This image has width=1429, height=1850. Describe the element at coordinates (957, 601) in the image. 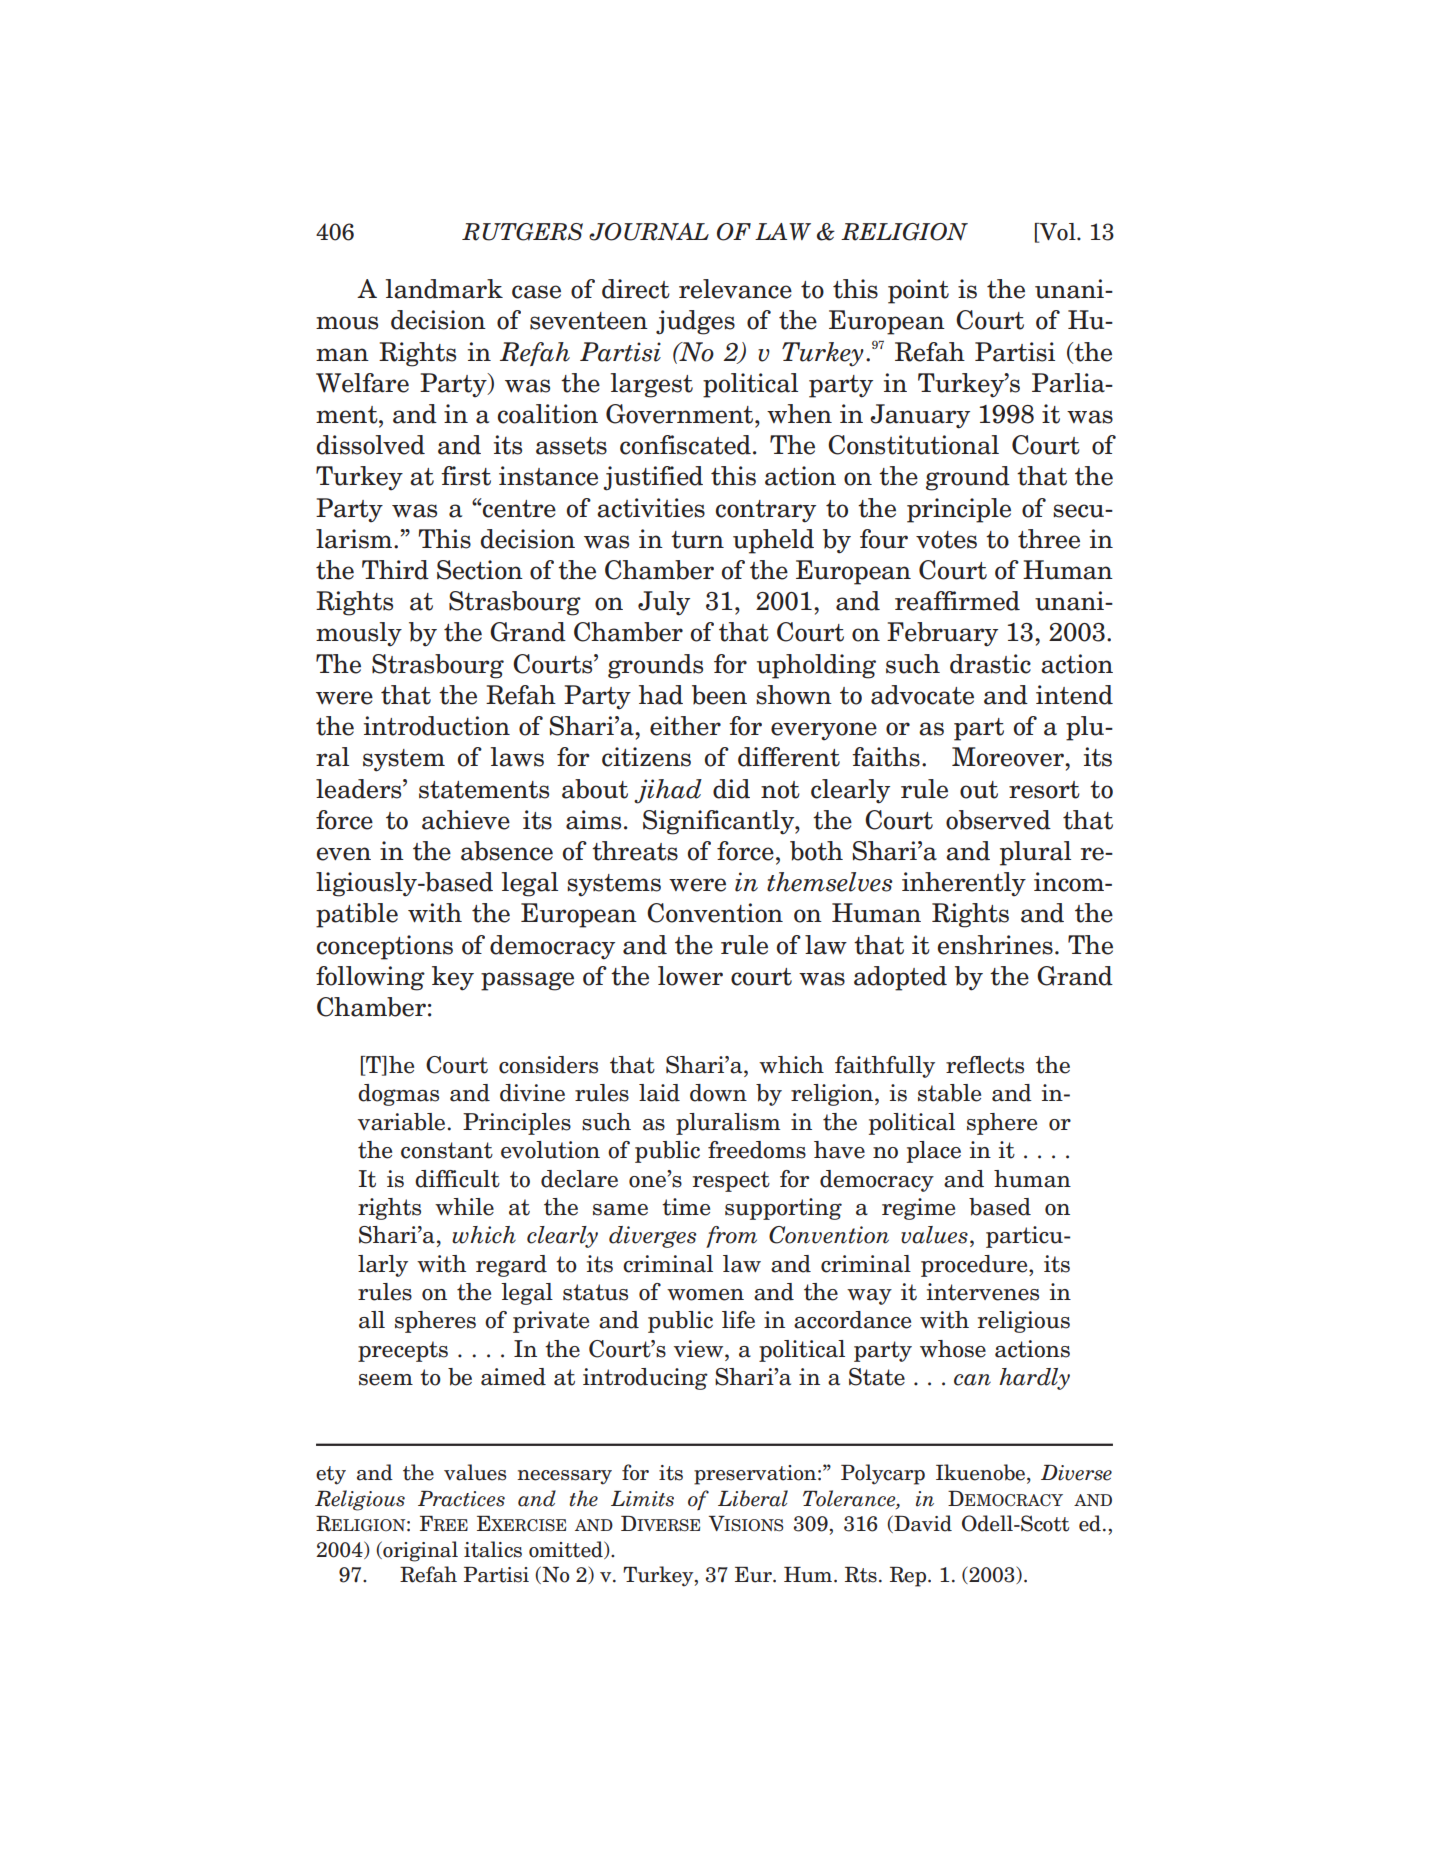

I see `reaffirmed` at that location.
